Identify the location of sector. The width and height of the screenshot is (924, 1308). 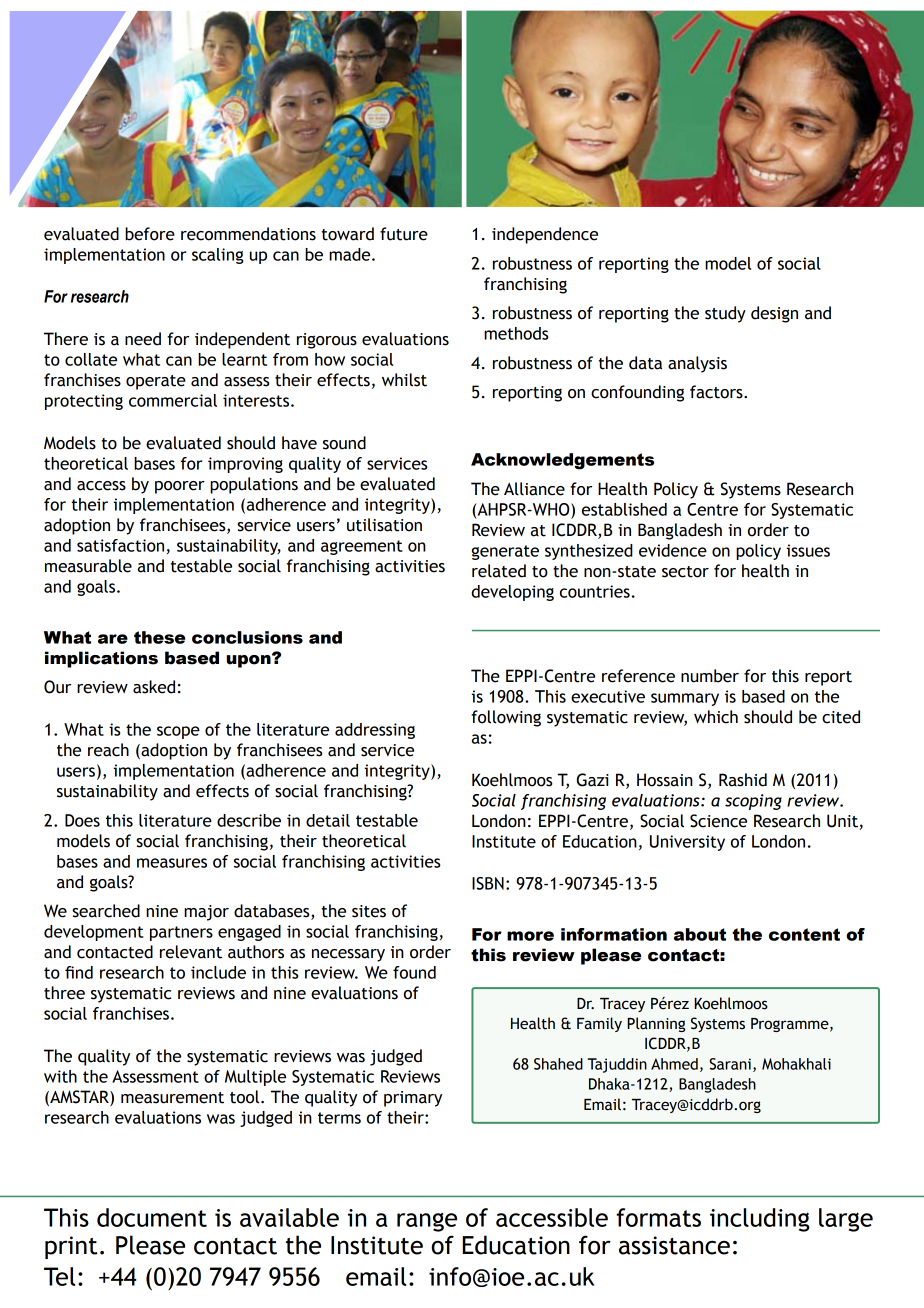
(685, 572).
